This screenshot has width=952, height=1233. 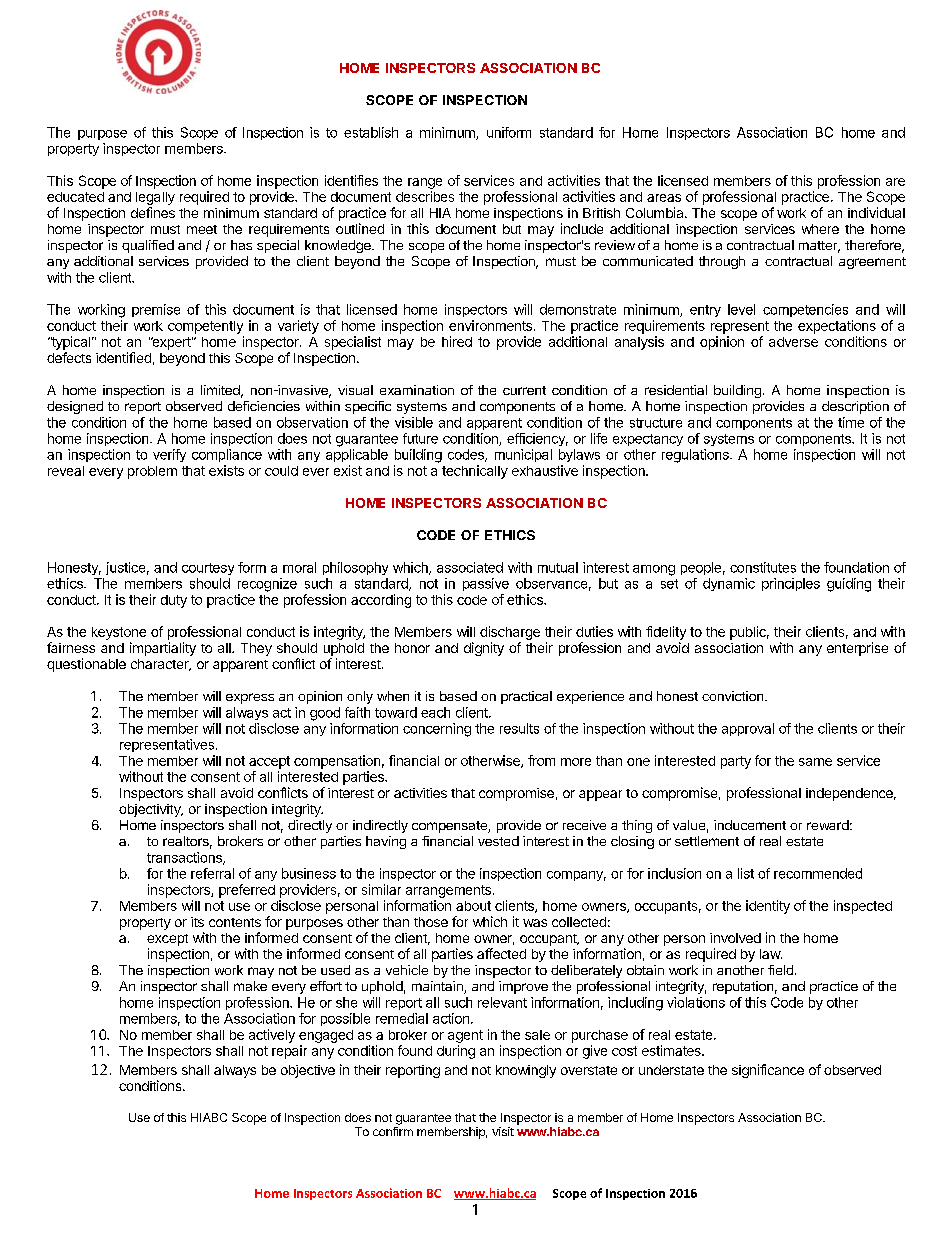 I want to click on impartiality, so click(x=163, y=649).
